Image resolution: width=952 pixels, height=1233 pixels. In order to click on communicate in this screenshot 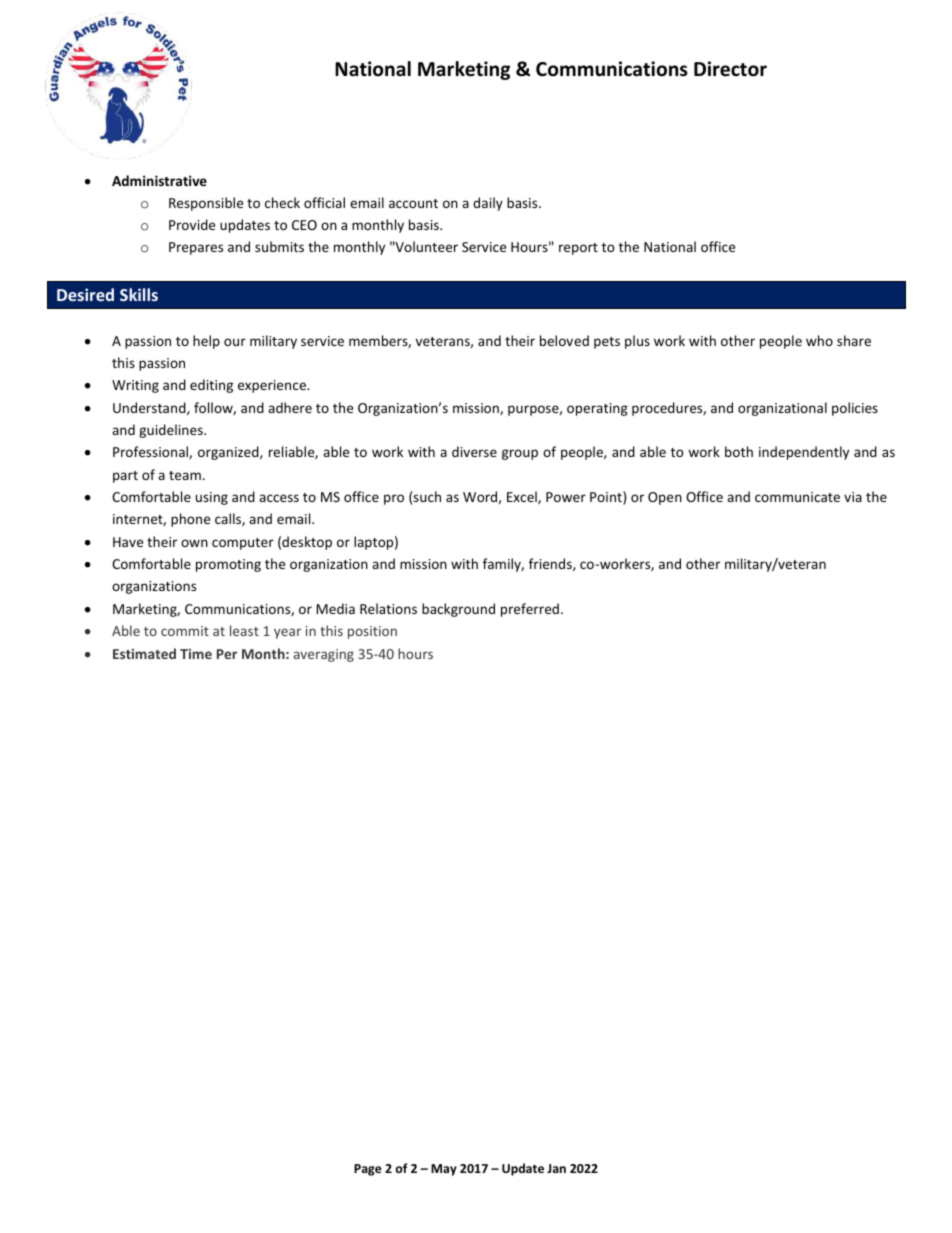, I will do `click(797, 497)`.
